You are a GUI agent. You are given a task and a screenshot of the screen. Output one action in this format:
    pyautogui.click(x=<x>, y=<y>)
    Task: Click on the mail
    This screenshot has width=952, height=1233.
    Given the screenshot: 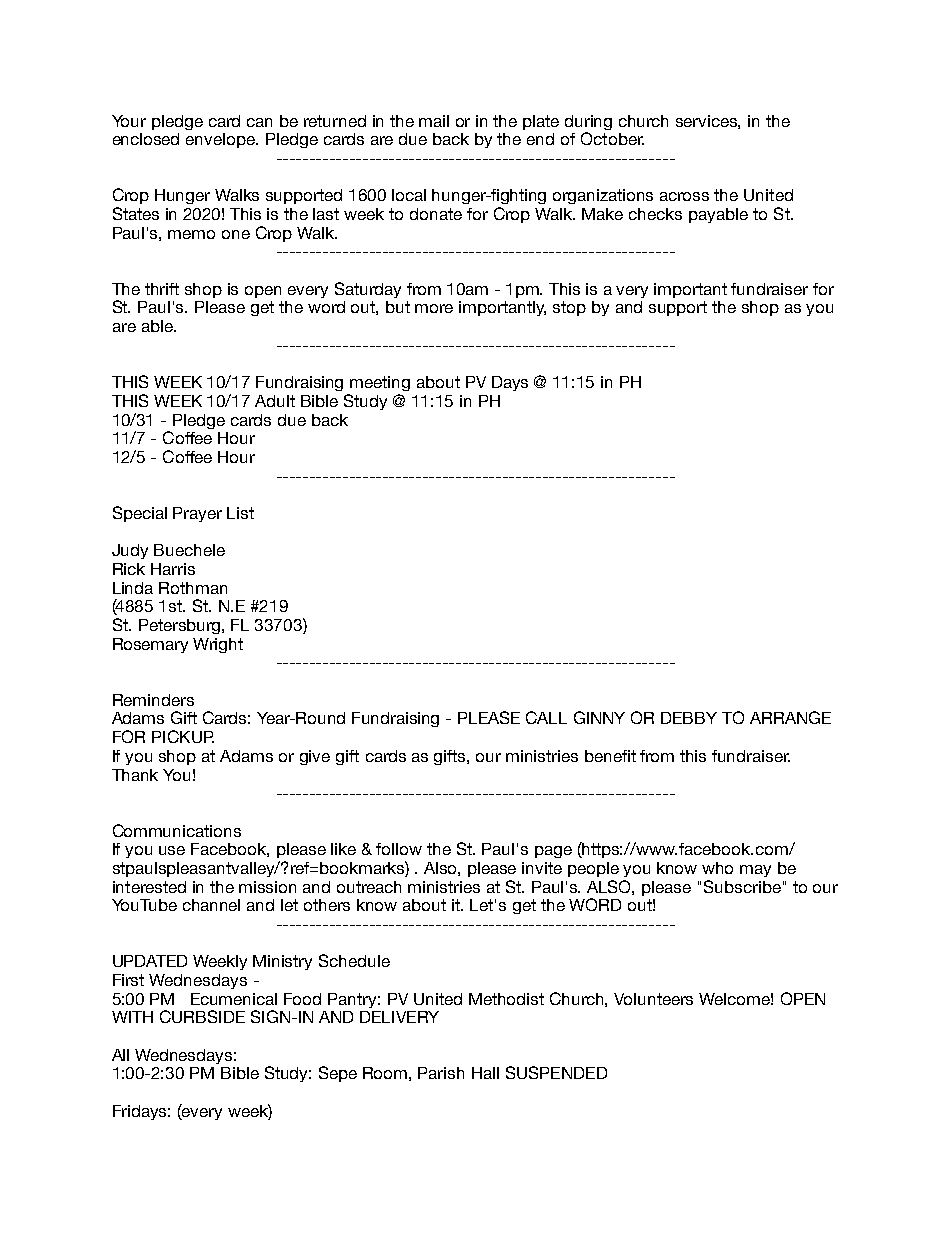 What is the action you would take?
    pyautogui.click(x=434, y=121)
